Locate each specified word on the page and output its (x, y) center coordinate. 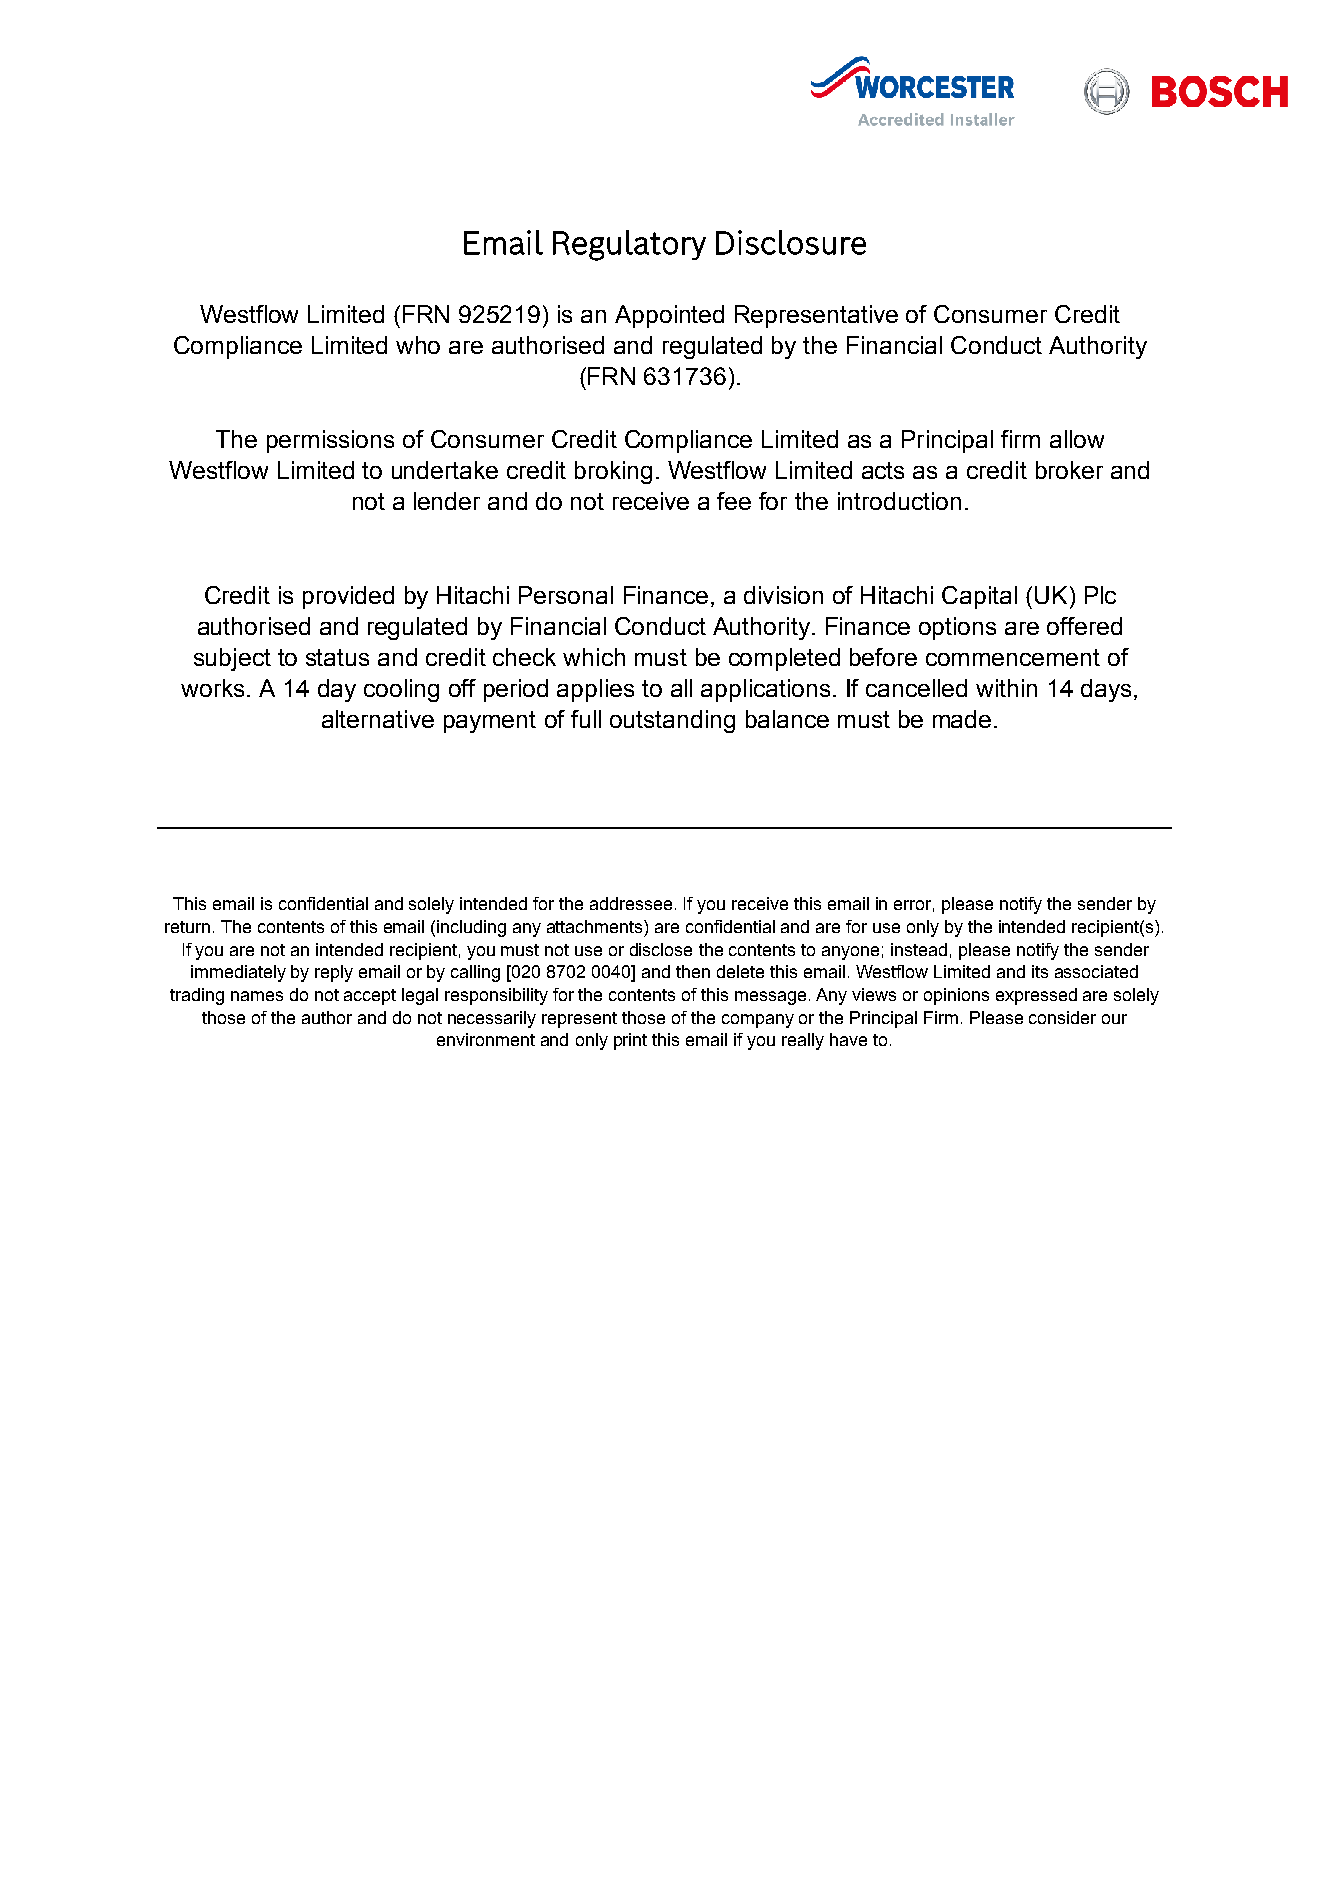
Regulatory (629, 245)
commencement (1013, 657)
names (257, 996)
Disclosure (791, 242)
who (418, 345)
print (630, 1041)
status (337, 657)
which (594, 657)
